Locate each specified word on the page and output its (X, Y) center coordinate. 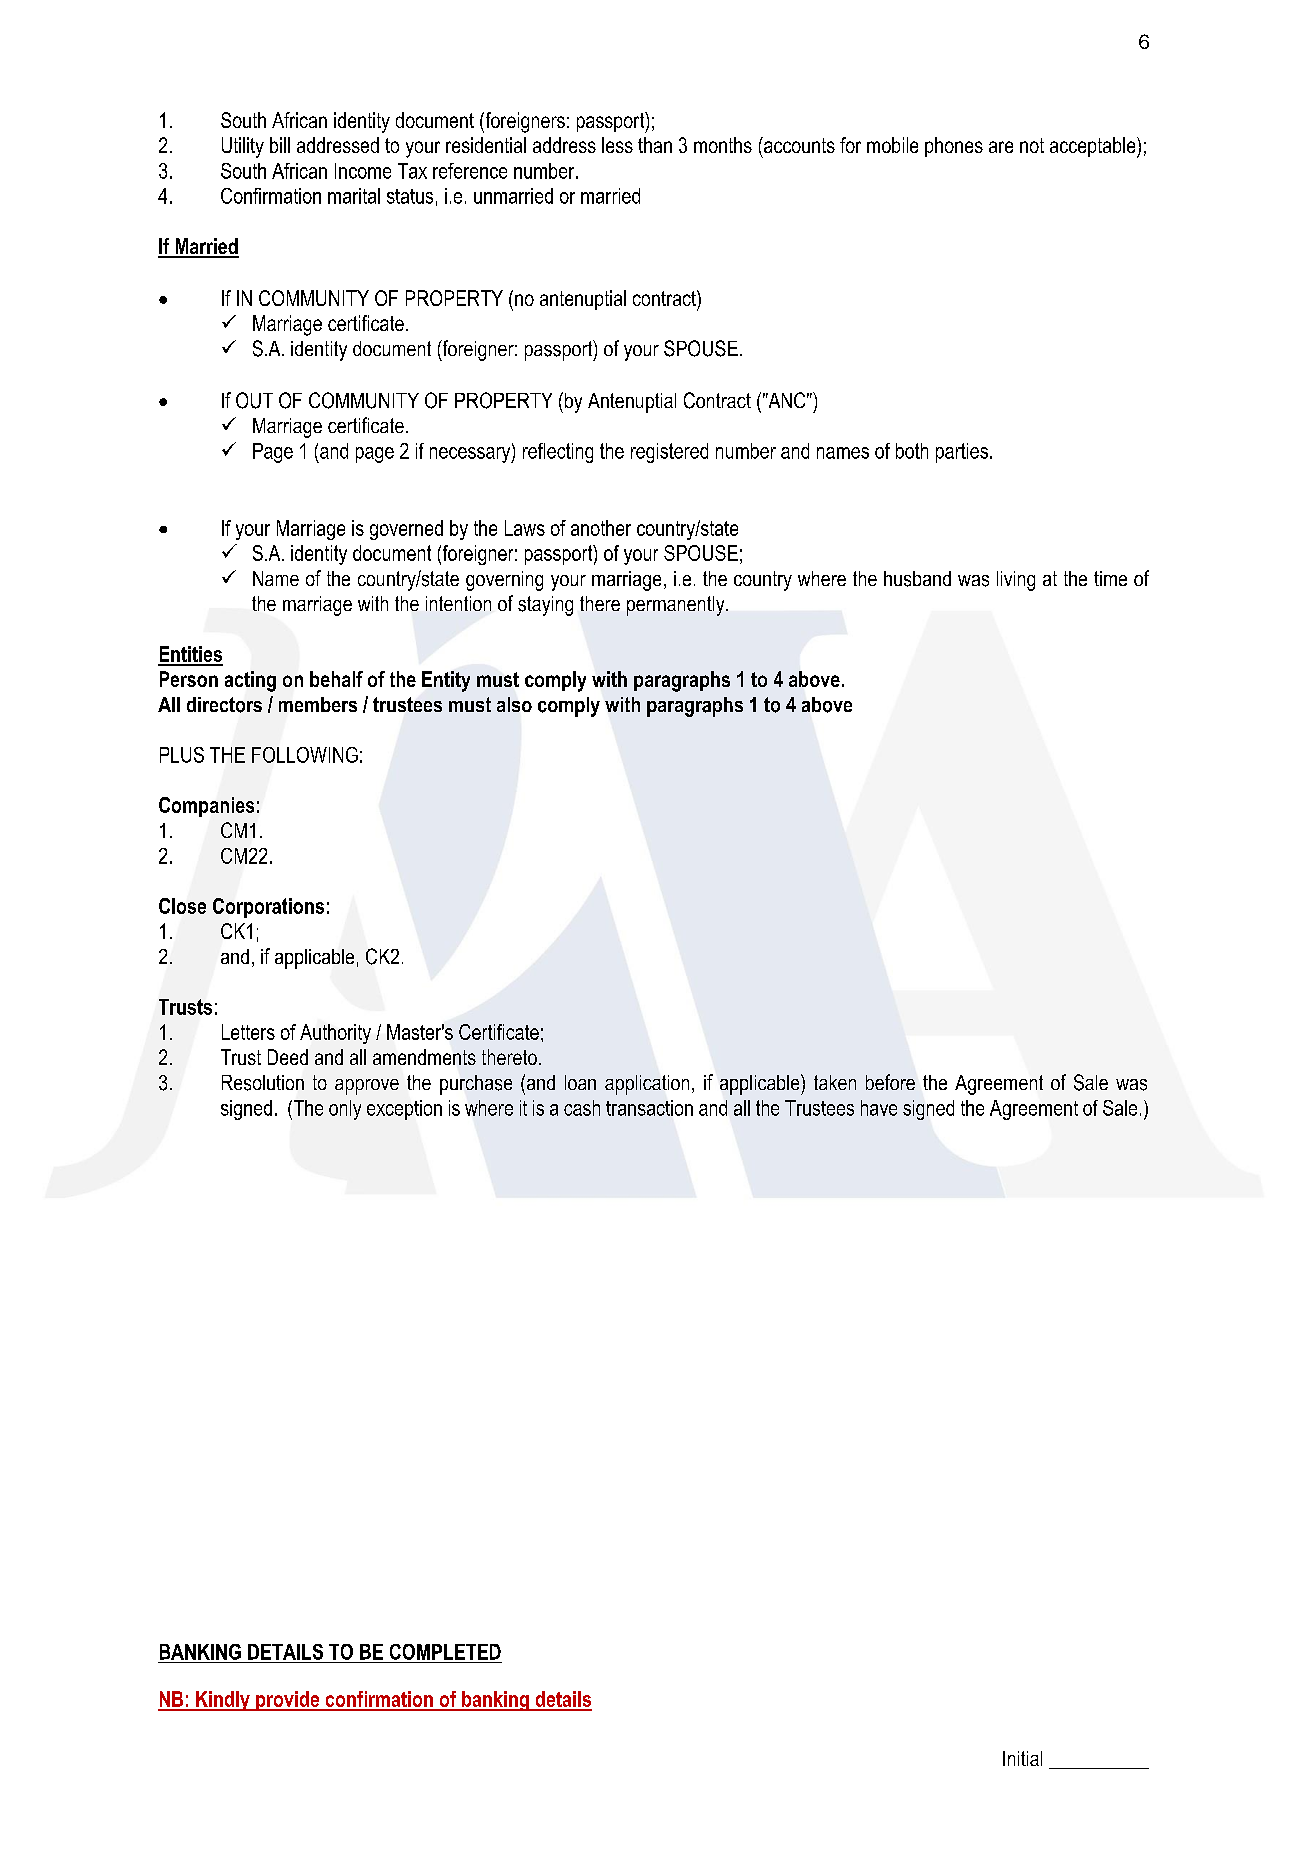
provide (288, 1701)
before (890, 1082)
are (1001, 147)
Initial (1022, 1758)
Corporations (268, 908)
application (647, 1085)
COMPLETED (445, 1652)
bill (280, 145)
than (655, 145)
